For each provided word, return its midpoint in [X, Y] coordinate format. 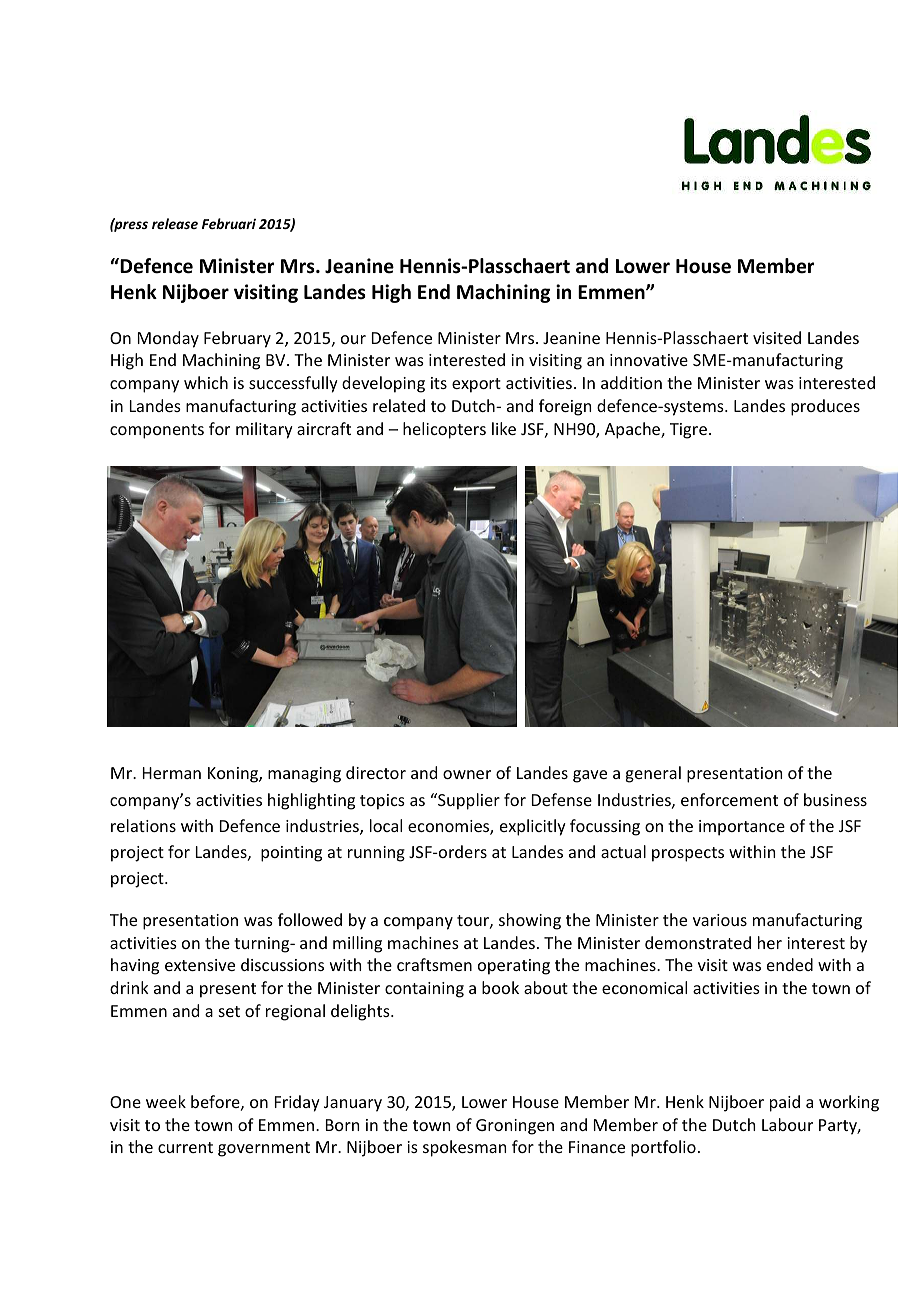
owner [467, 774]
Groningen [515, 1127]
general [653, 774]
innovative [649, 360]
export [476, 385]
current [185, 1147]
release [175, 223]
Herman [172, 773]
